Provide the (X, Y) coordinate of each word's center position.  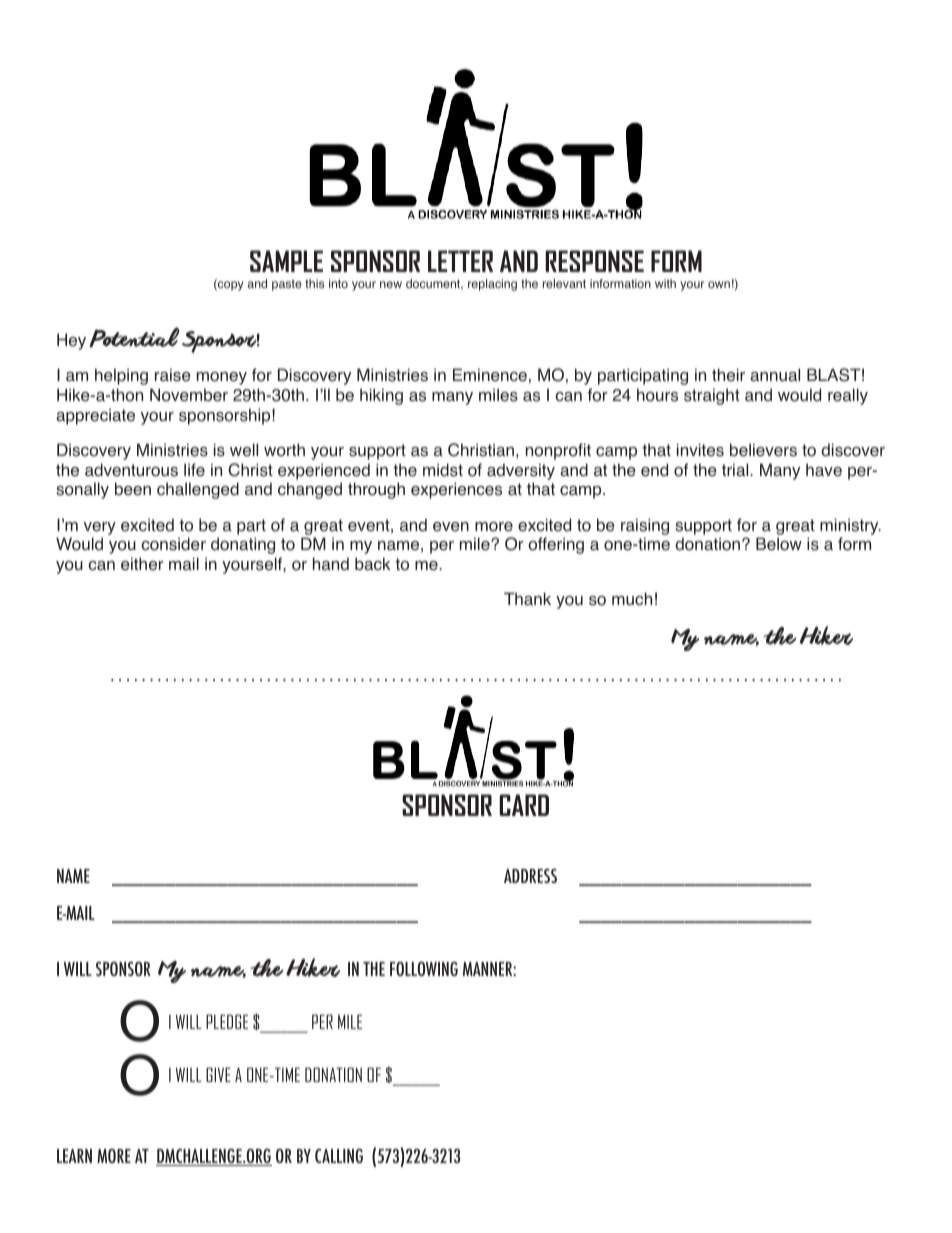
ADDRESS (530, 875)
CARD (524, 805)
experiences (456, 490)
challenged (198, 490)
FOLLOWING (424, 968)
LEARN (74, 1156)
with (665, 283)
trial (736, 470)
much (632, 598)
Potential (134, 337)
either (142, 564)
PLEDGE (227, 1021)
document (434, 284)
